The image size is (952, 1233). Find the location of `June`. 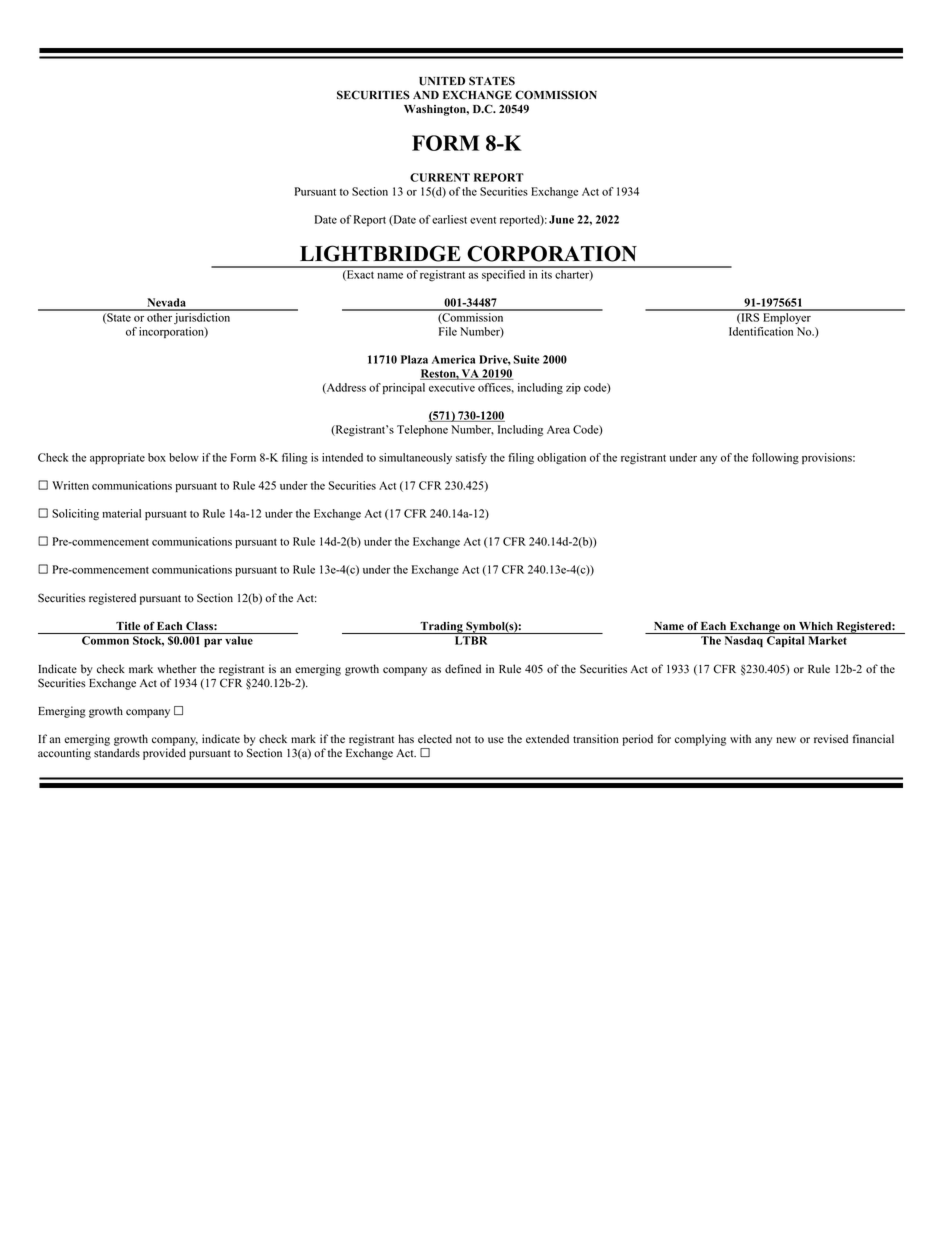

June is located at coordinates (561, 219).
